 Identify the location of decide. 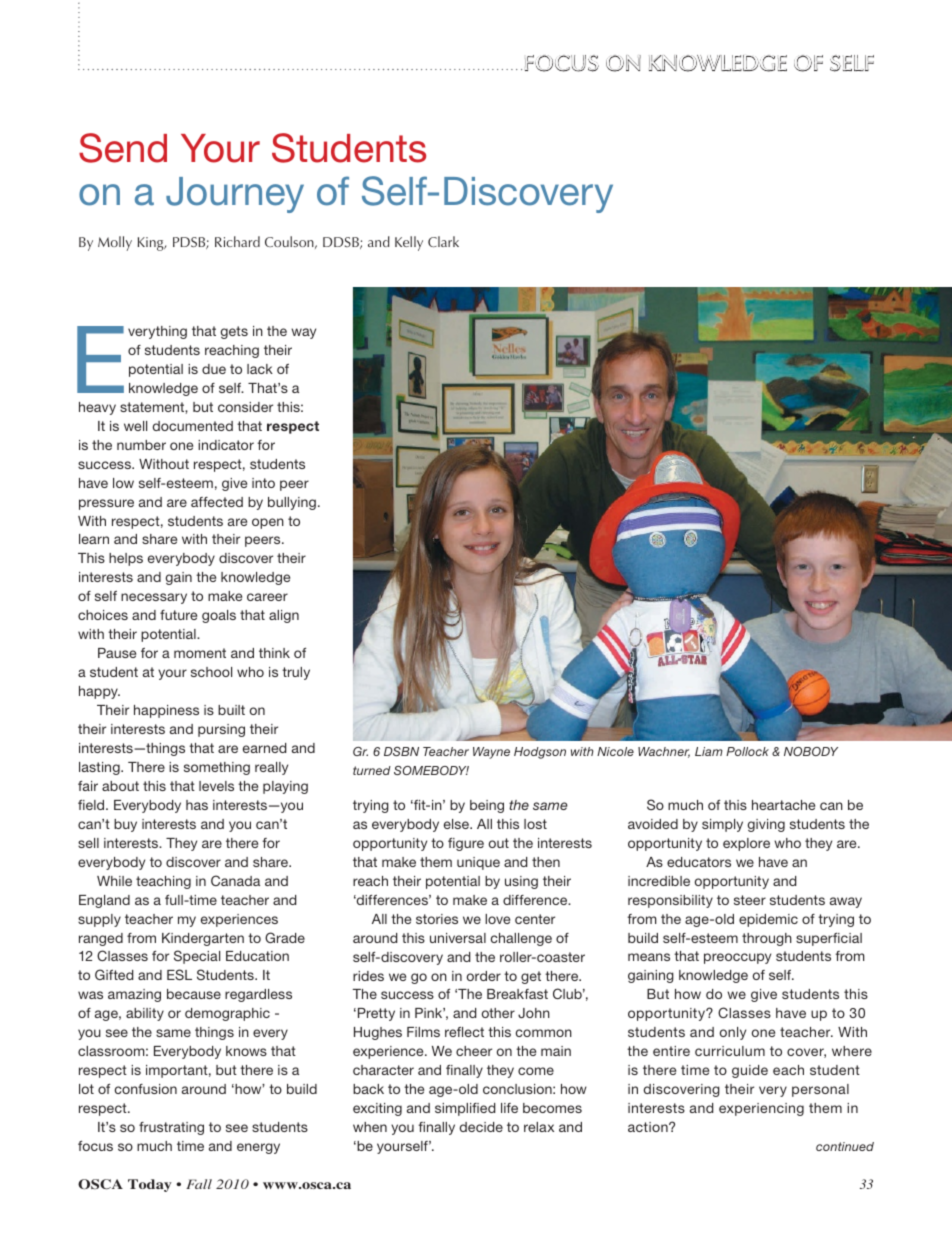
(481, 1127).
